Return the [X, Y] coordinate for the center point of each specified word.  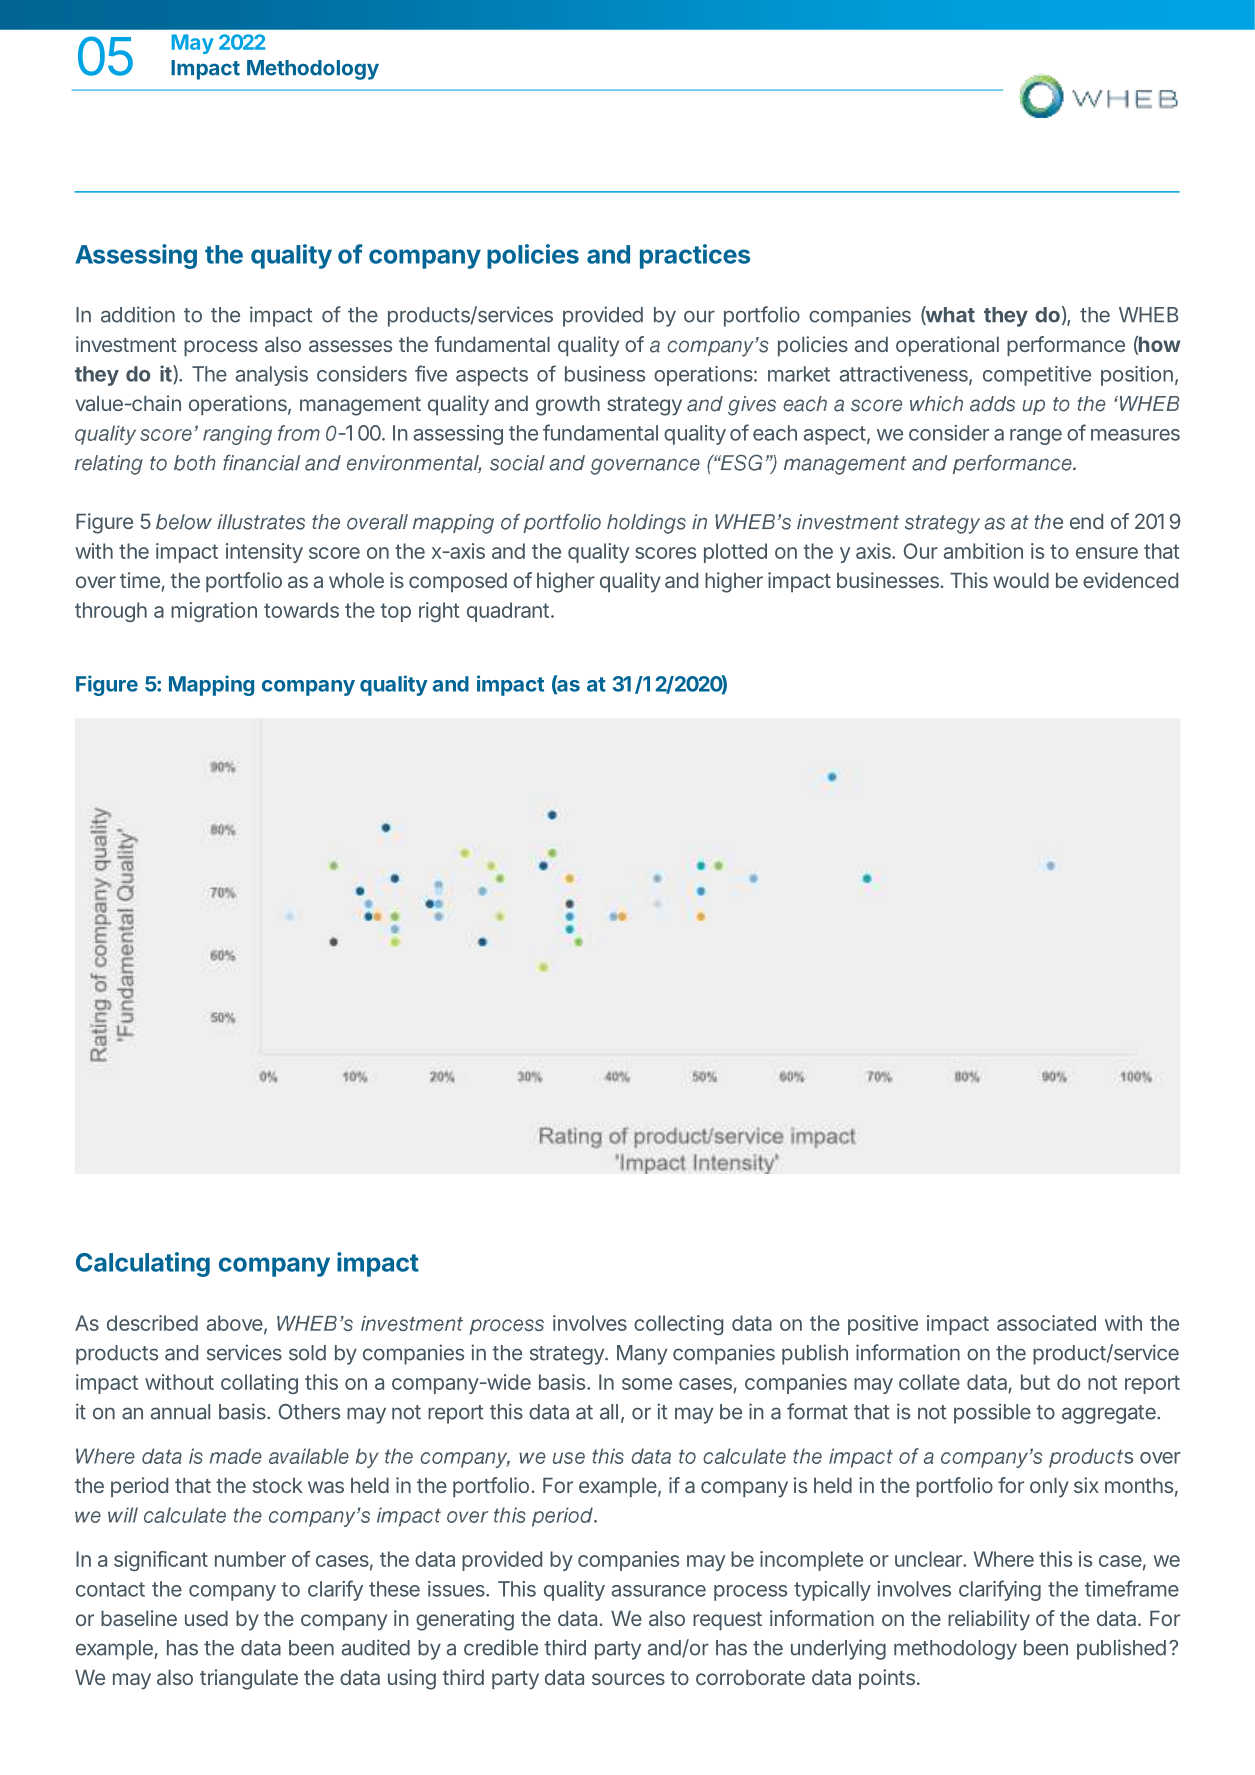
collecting [678, 1325]
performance [1066, 346]
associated [1046, 1323]
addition [138, 314]
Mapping [211, 685]
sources [628, 1679]
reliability [989, 1620]
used [206, 1618]
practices [695, 256]
